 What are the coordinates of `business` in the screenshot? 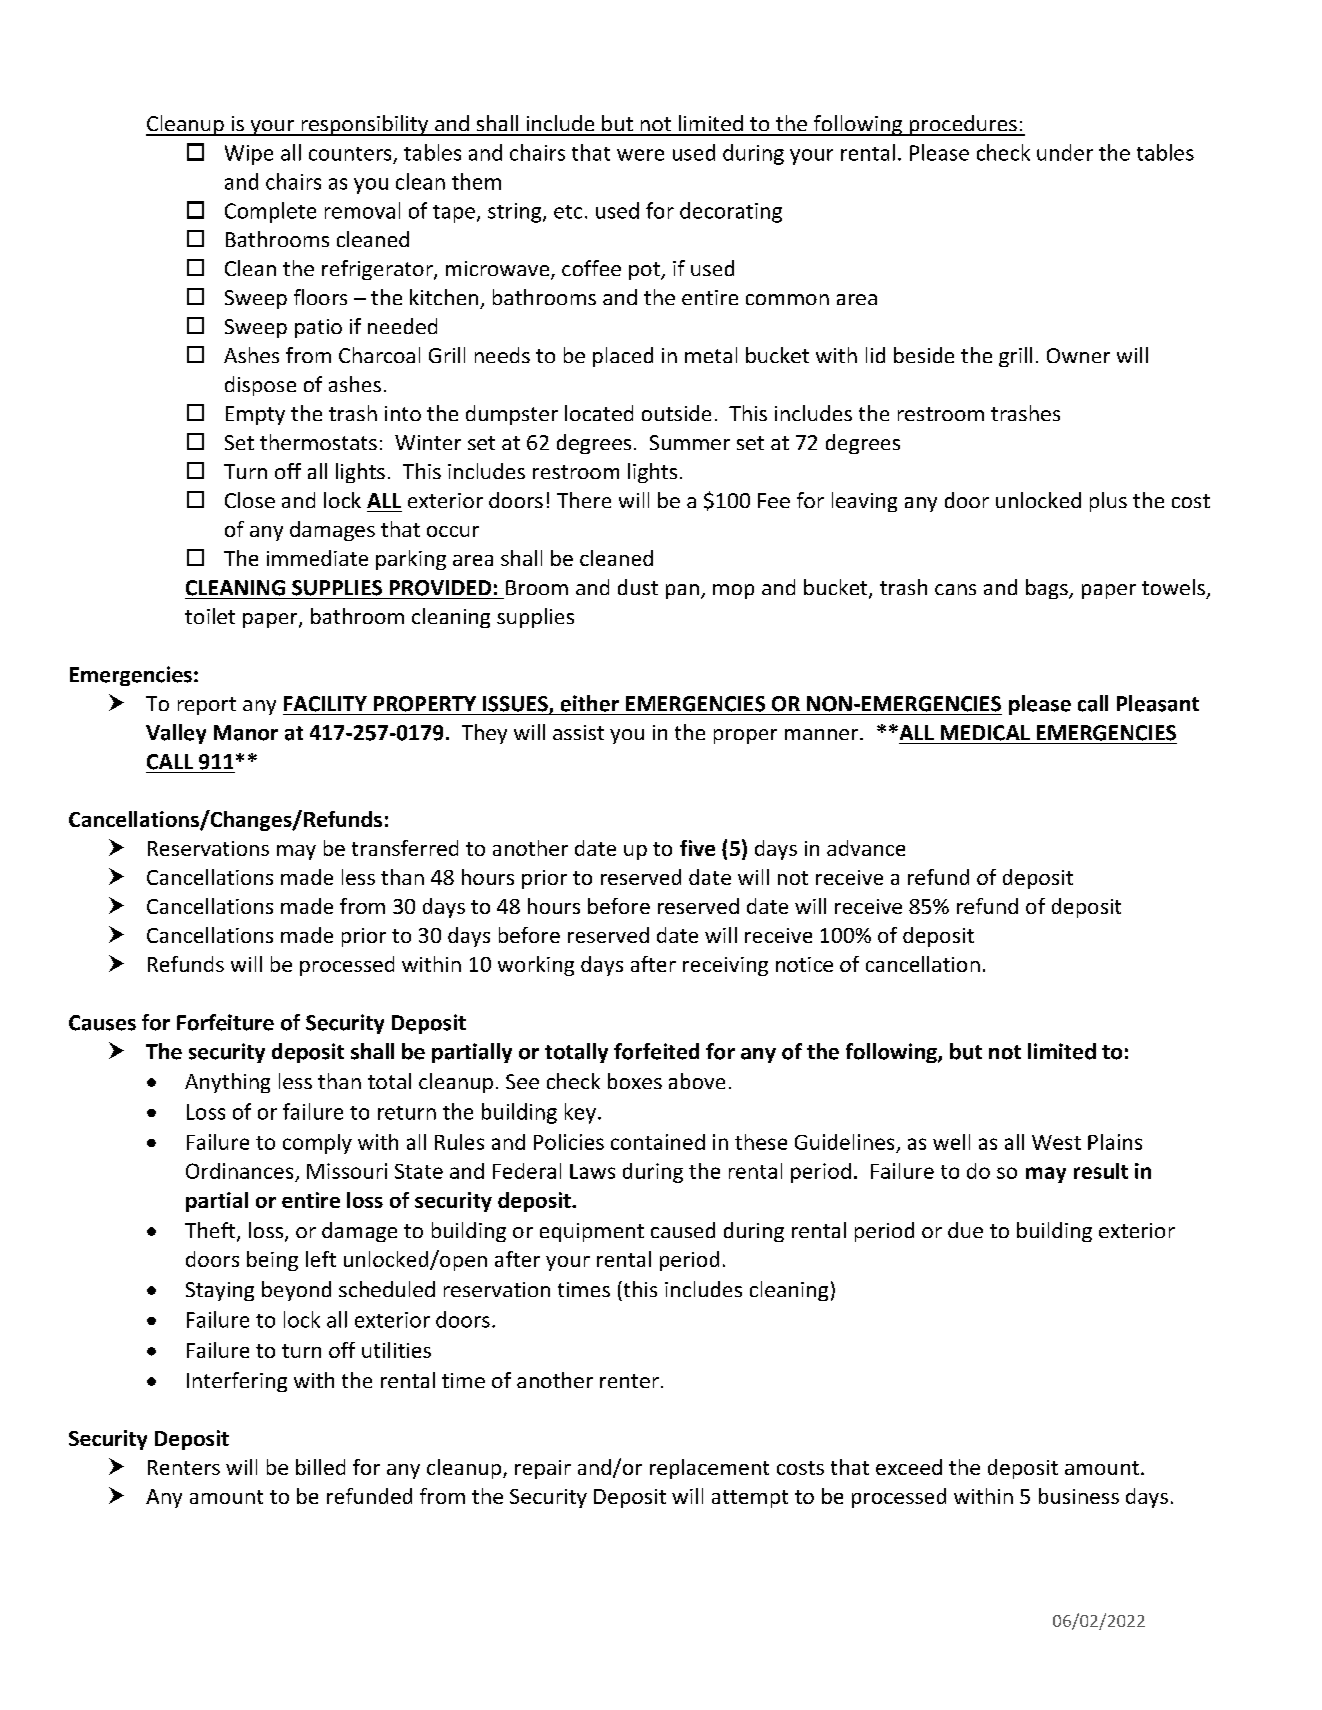 It's located at (1079, 1496).
